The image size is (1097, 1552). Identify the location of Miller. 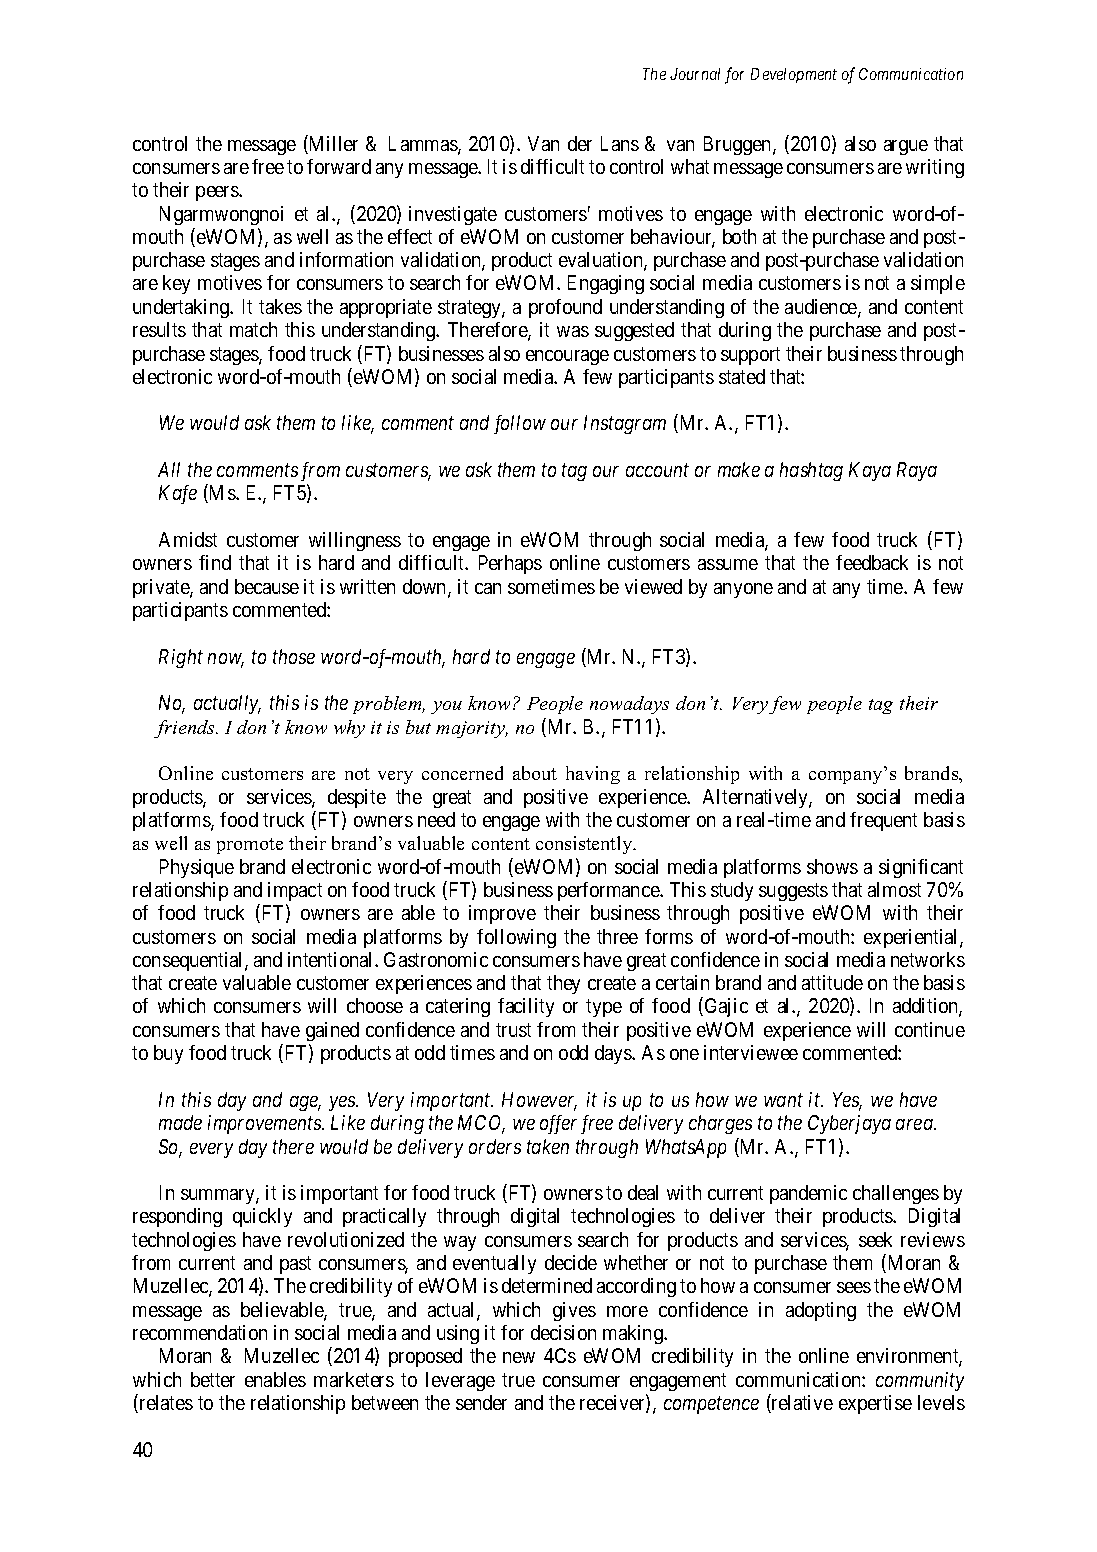
(332, 144).
